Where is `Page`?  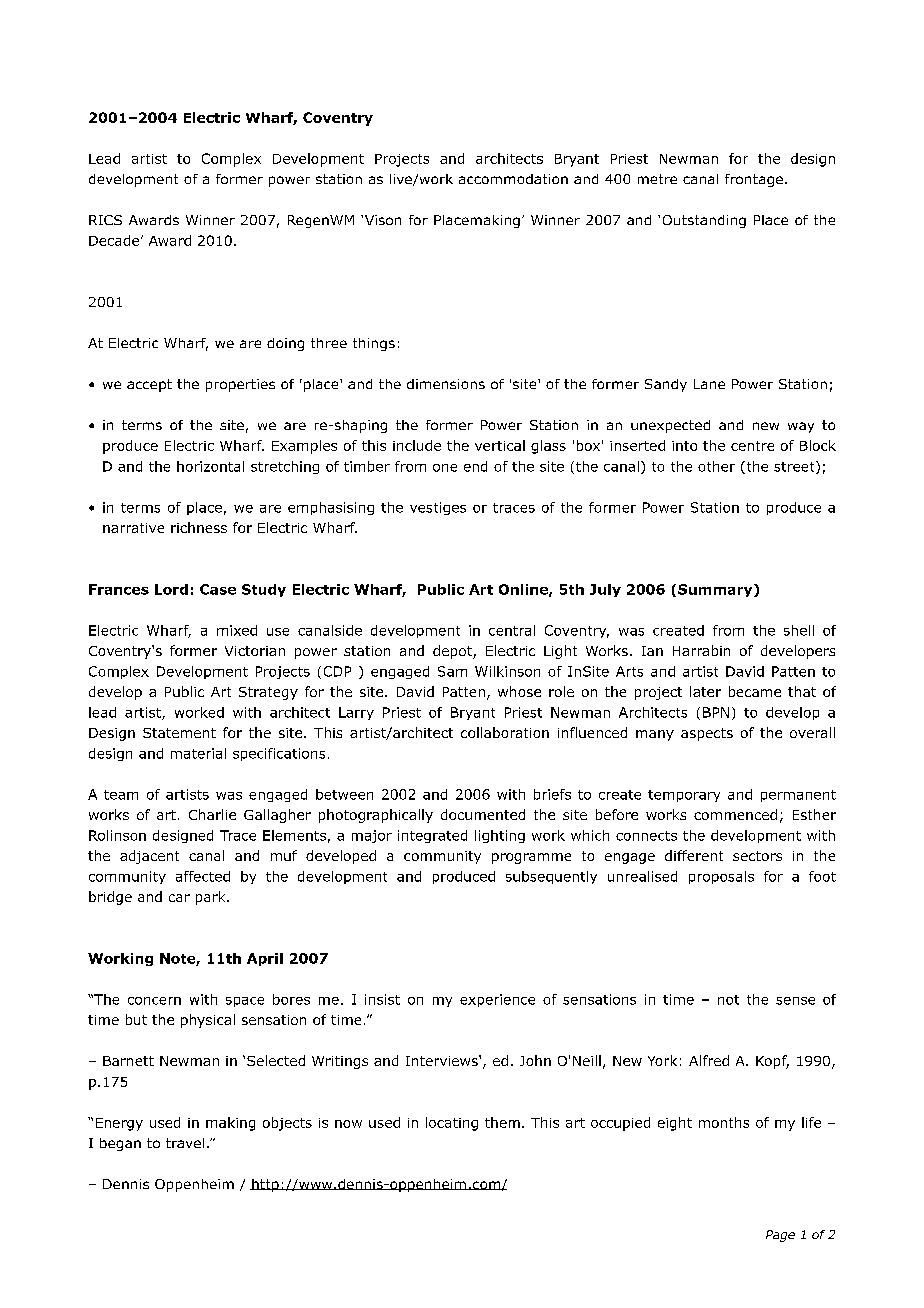 Page is located at coordinates (780, 1236).
